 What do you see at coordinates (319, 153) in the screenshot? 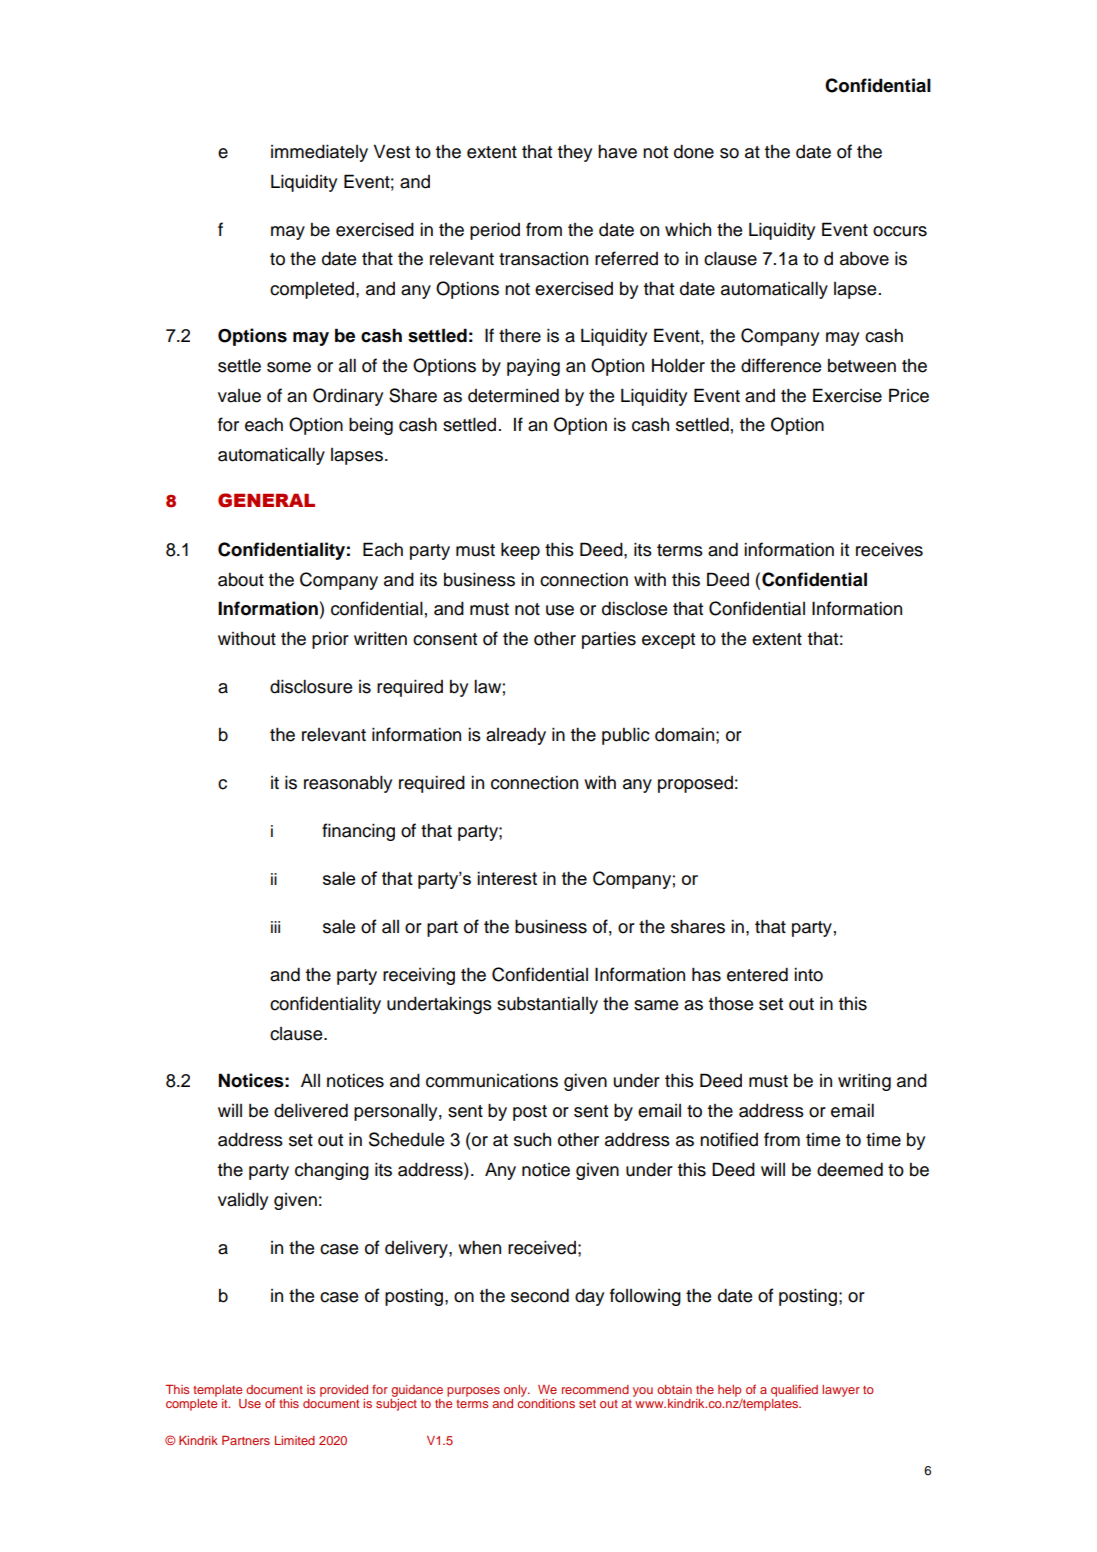
I see `immediately` at bounding box center [319, 153].
